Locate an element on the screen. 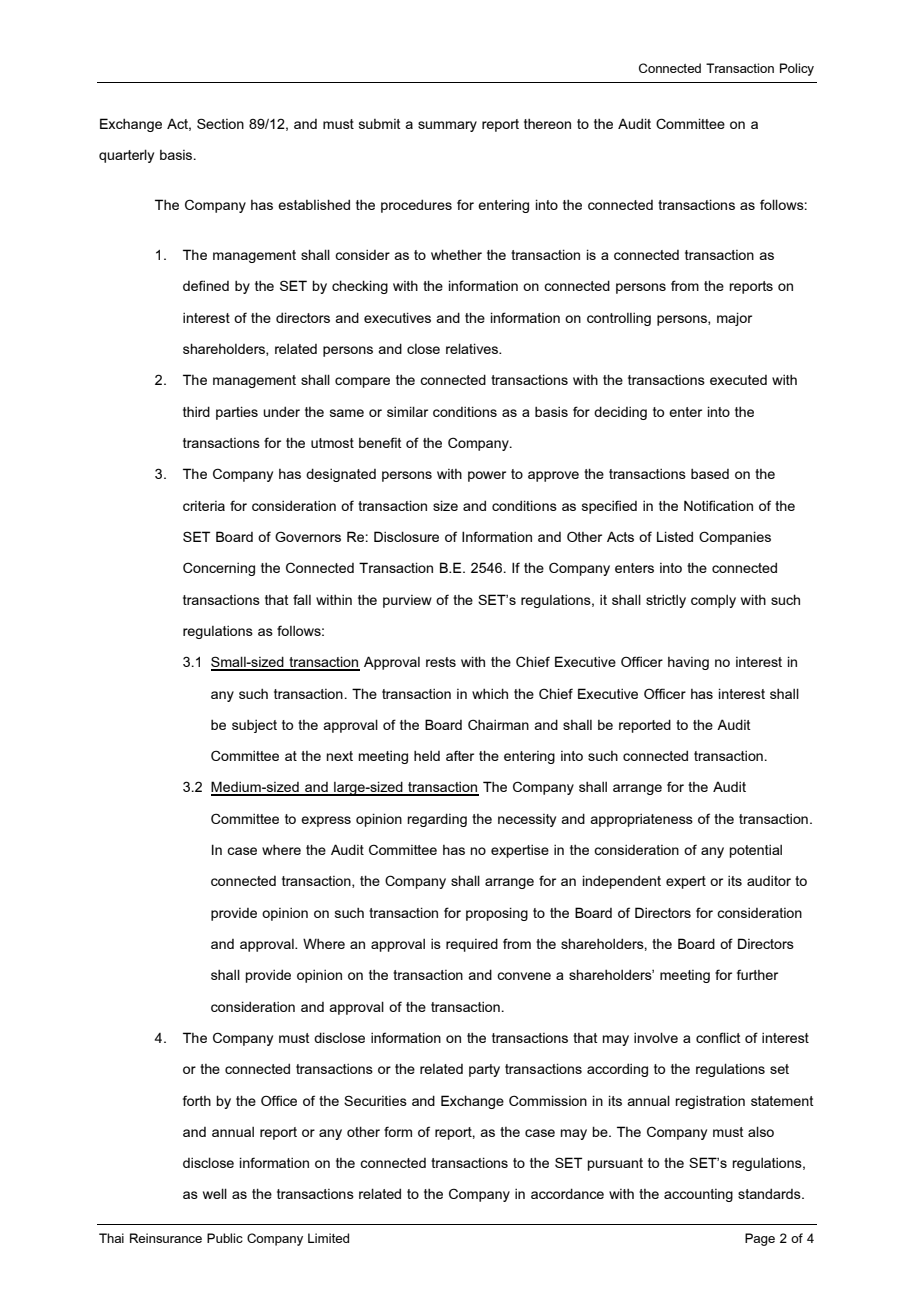 This screenshot has height=1307, width=924. regarding is located at coordinates (437, 820).
